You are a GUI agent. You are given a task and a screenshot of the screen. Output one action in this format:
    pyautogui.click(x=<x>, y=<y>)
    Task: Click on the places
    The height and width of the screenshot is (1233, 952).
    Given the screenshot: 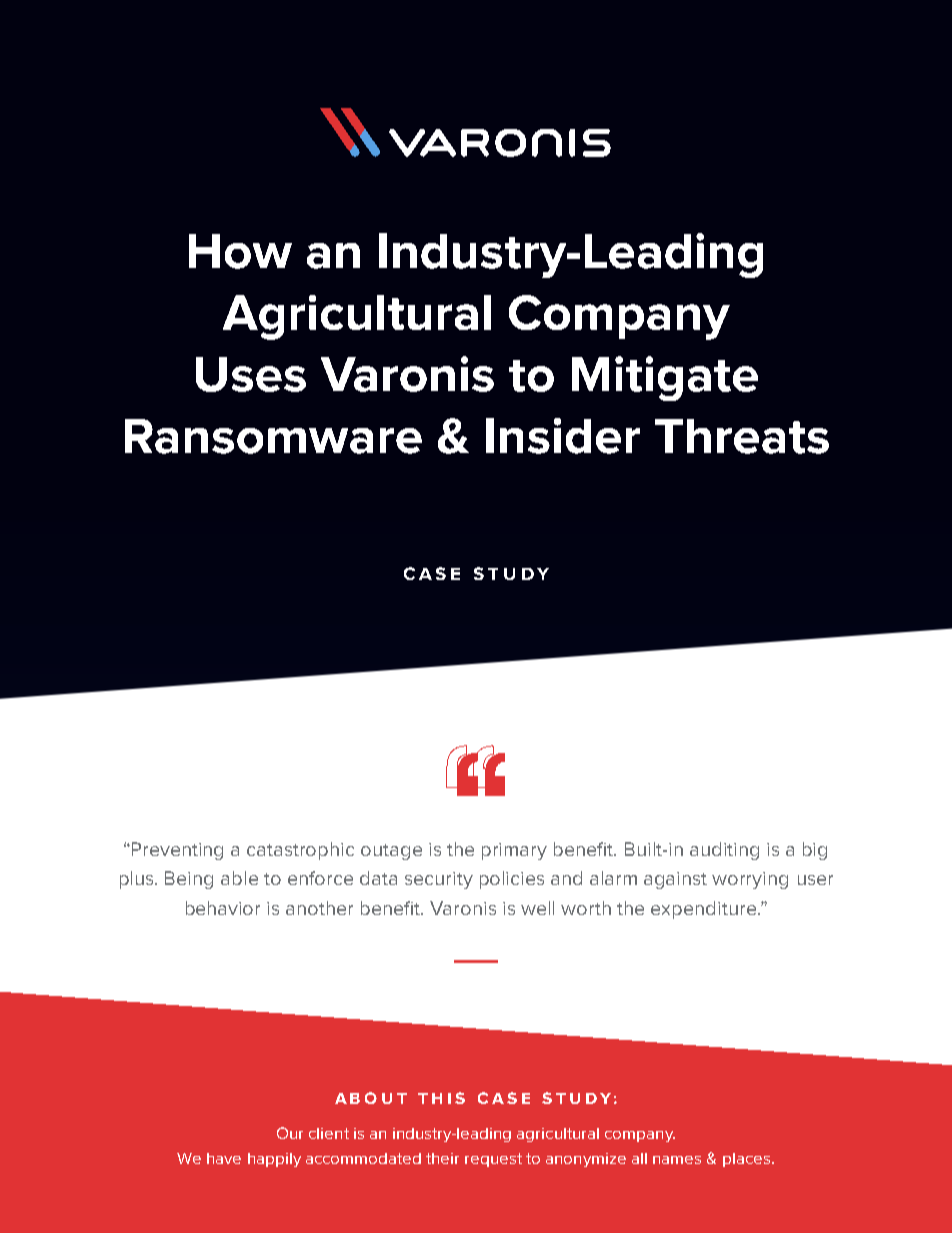 What is the action you would take?
    pyautogui.click(x=746, y=1160)
